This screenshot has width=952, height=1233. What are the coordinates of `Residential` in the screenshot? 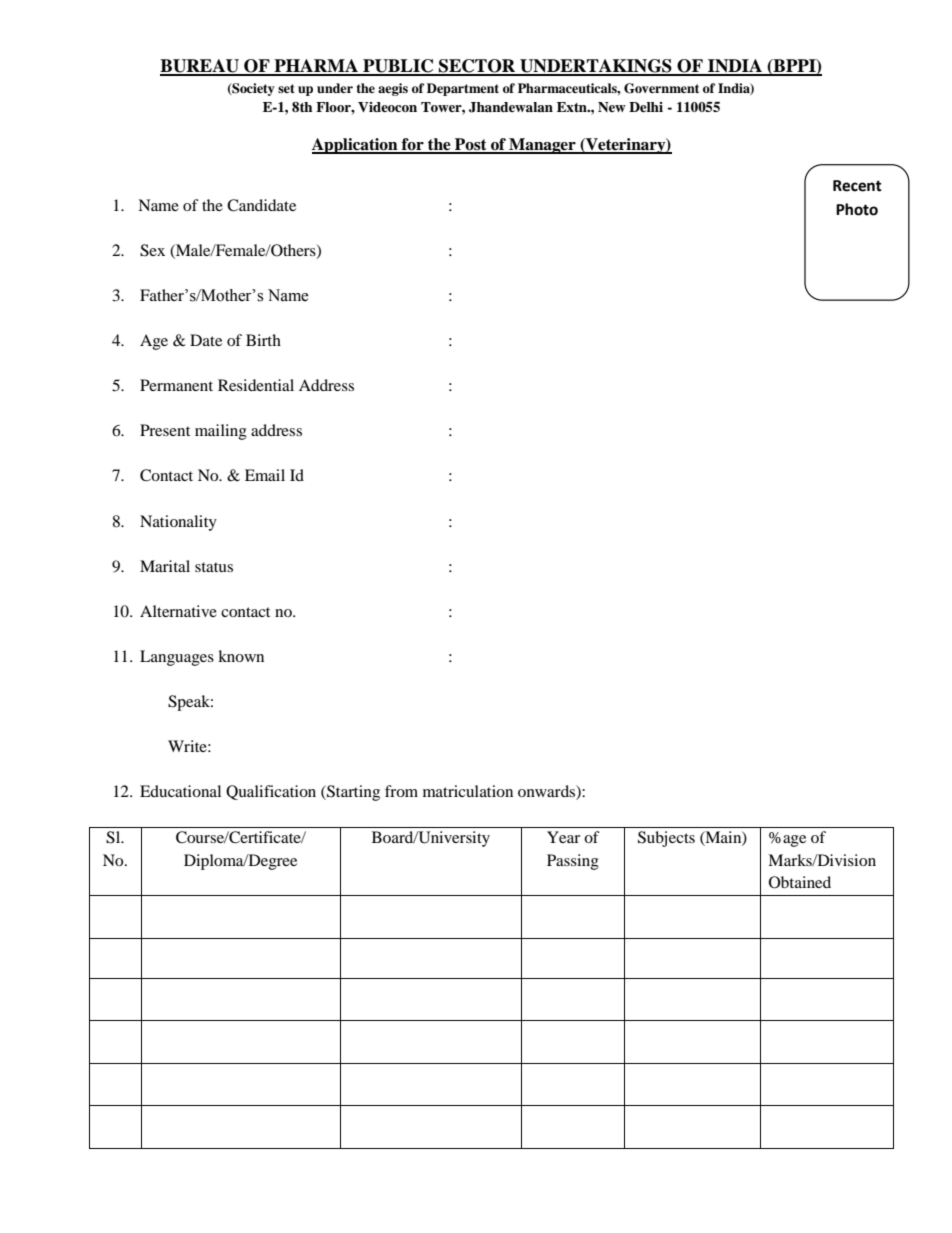 It's located at (256, 385).
